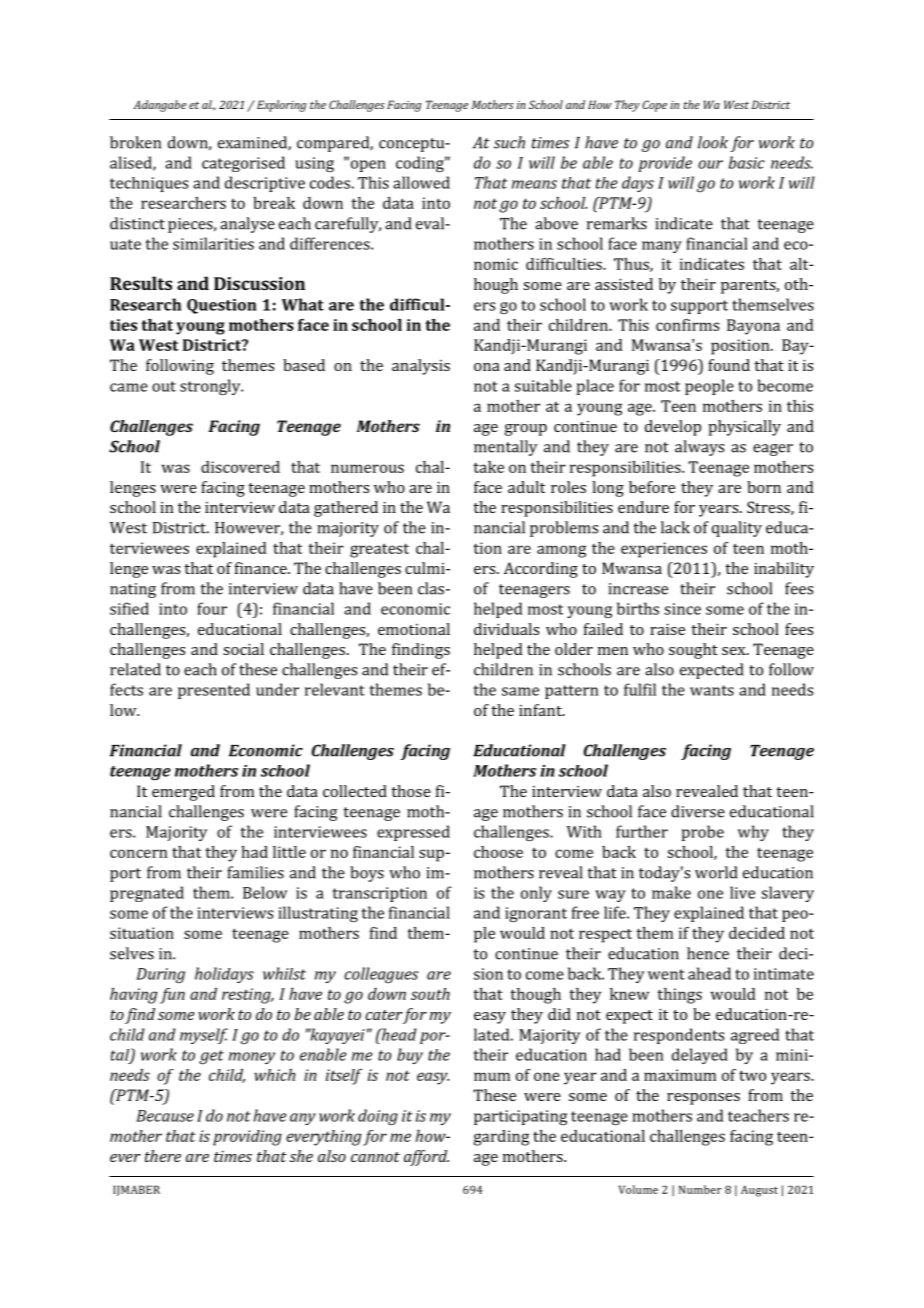  I want to click on sought, so click(693, 651).
